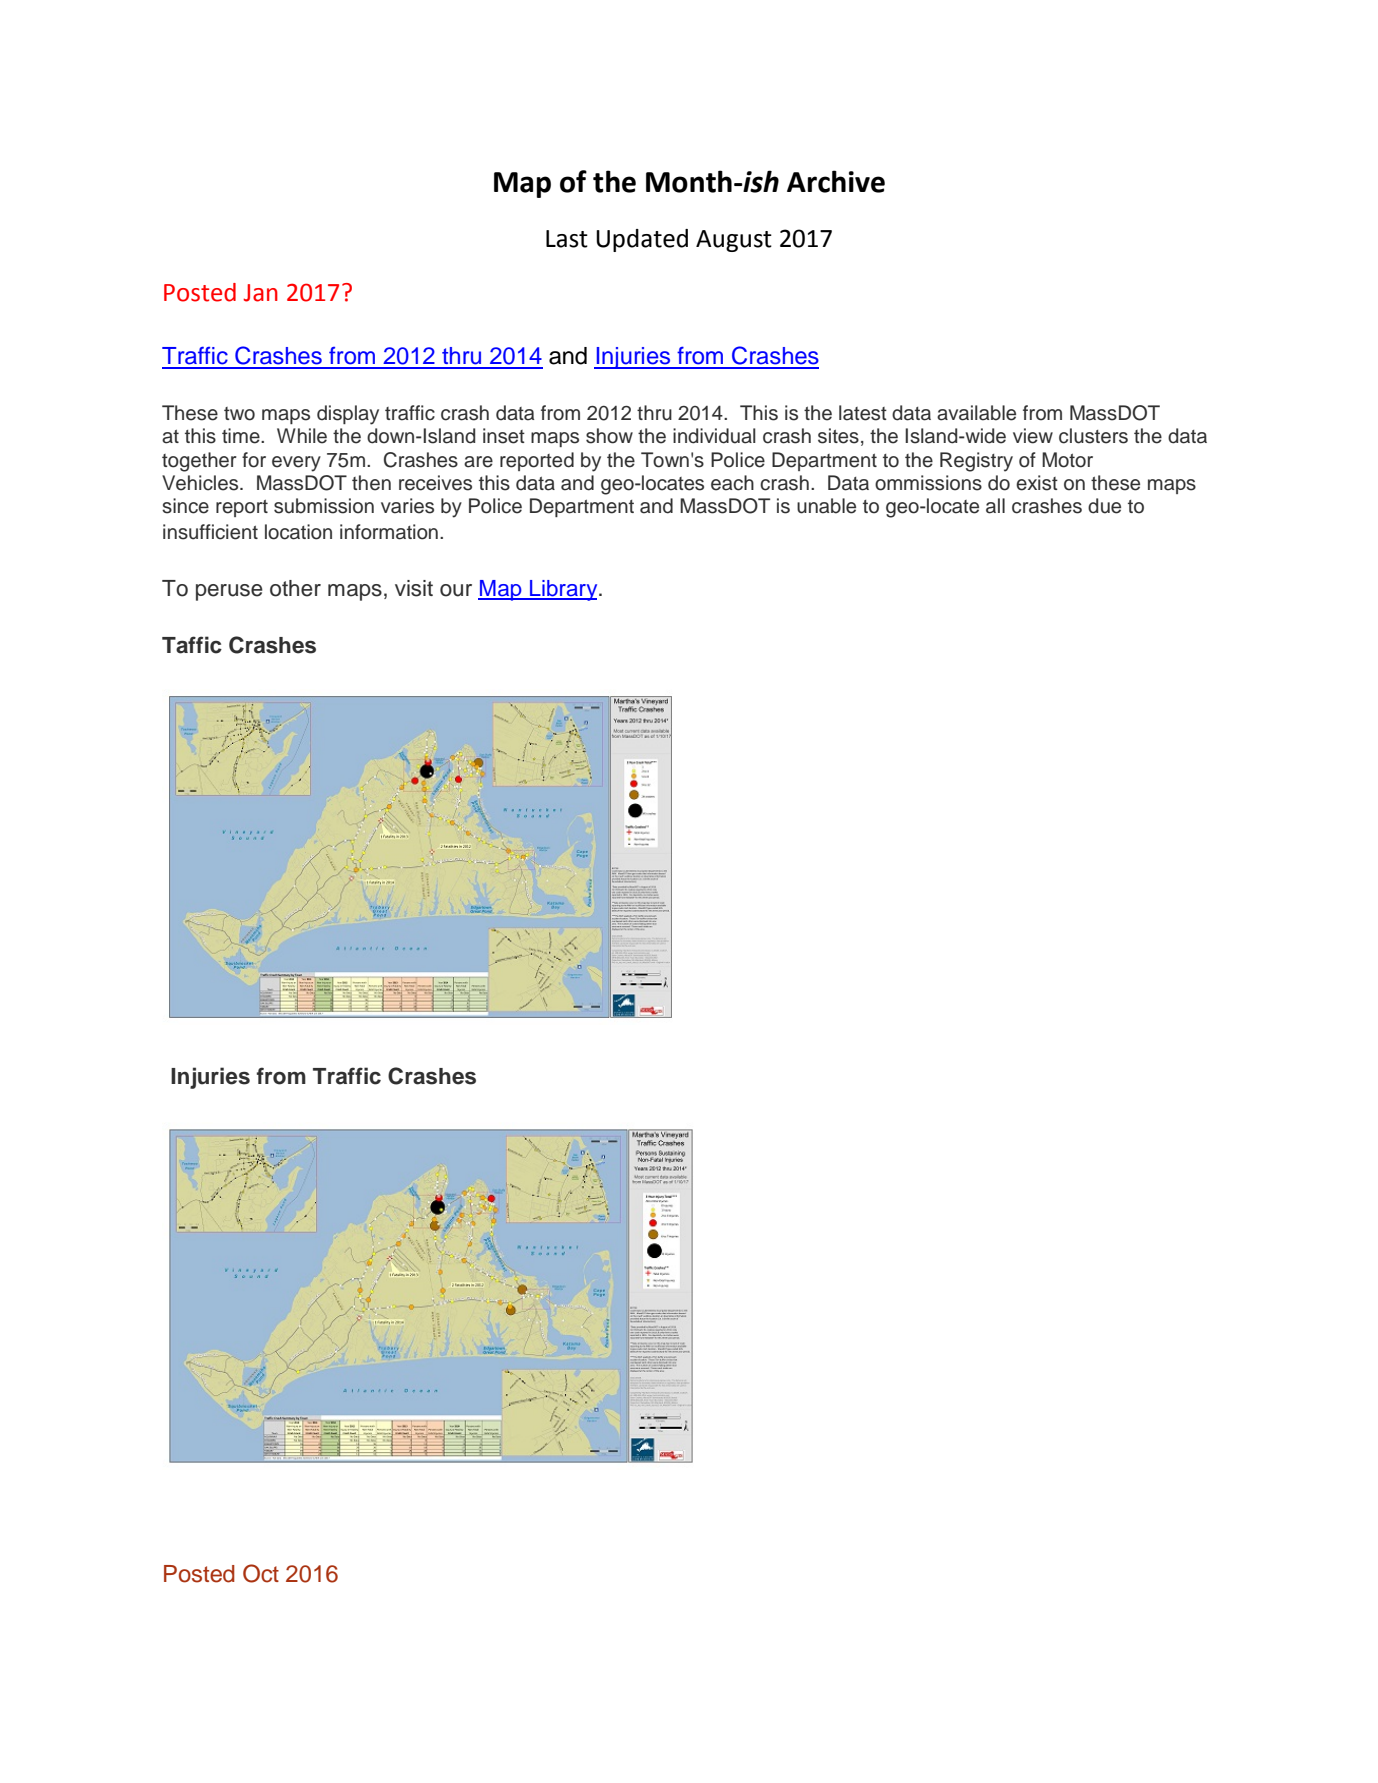 This screenshot has width=1378, height=1783. Describe the element at coordinates (296, 464) in the screenshot. I see `every` at that location.
